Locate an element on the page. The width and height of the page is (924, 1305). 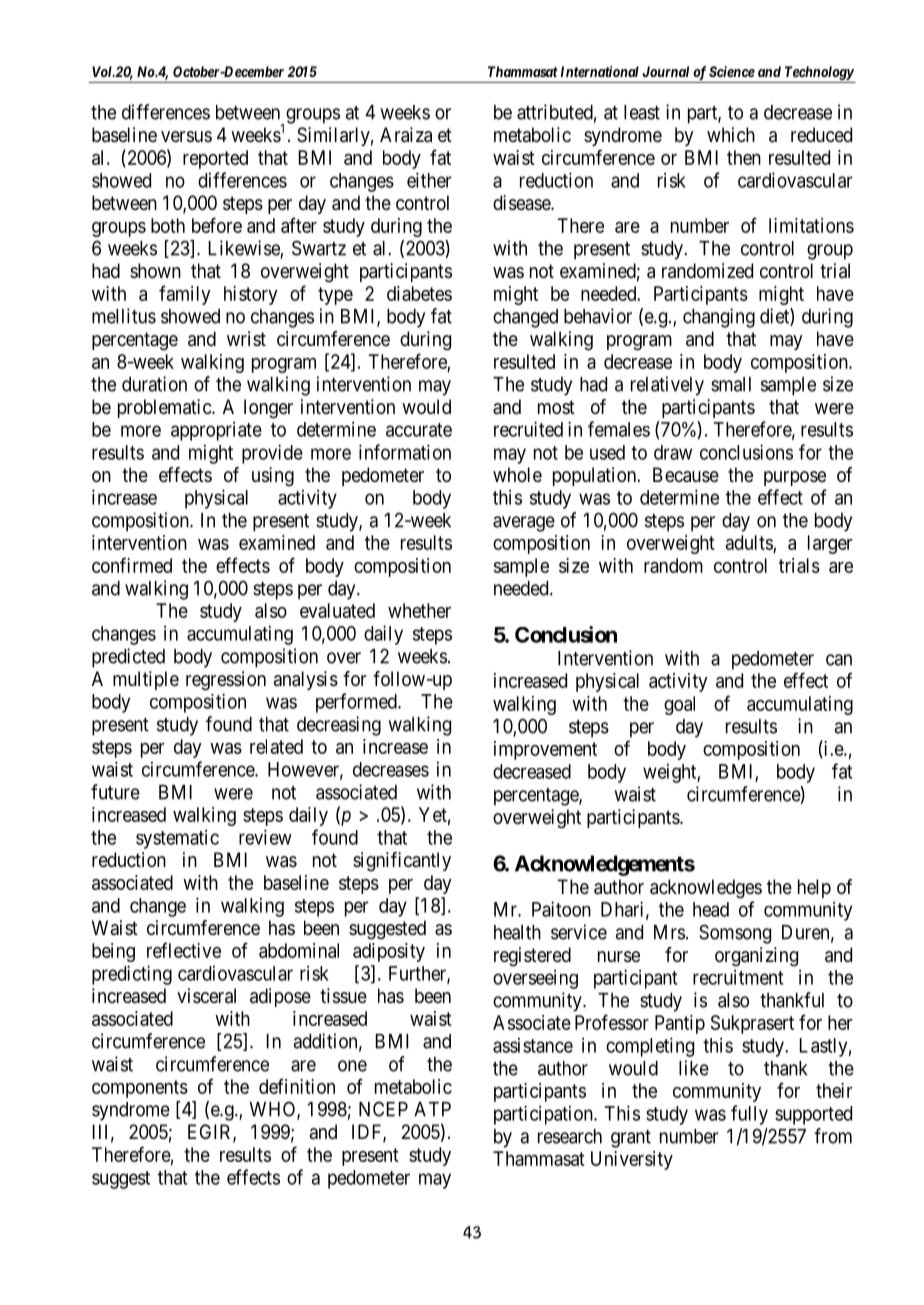
versus is located at coordinates (186, 137).
